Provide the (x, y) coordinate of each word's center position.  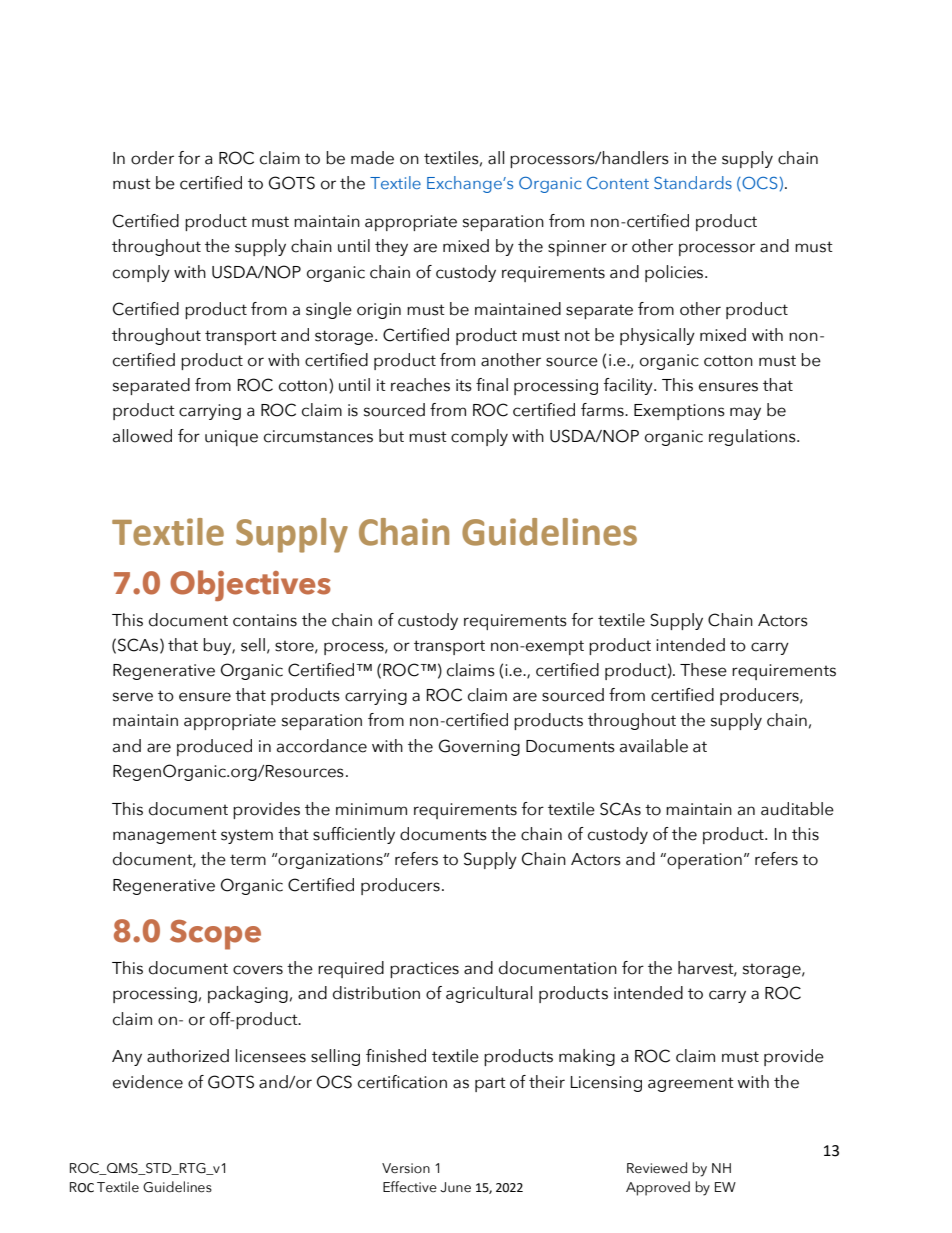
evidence (148, 1082)
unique (231, 438)
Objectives (250, 585)
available (654, 746)
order (152, 158)
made (372, 158)
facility (629, 386)
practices (424, 970)
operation (703, 861)
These (703, 670)
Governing (479, 747)
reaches (420, 385)
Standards (693, 182)
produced (214, 747)
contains (265, 620)
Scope (215, 935)
